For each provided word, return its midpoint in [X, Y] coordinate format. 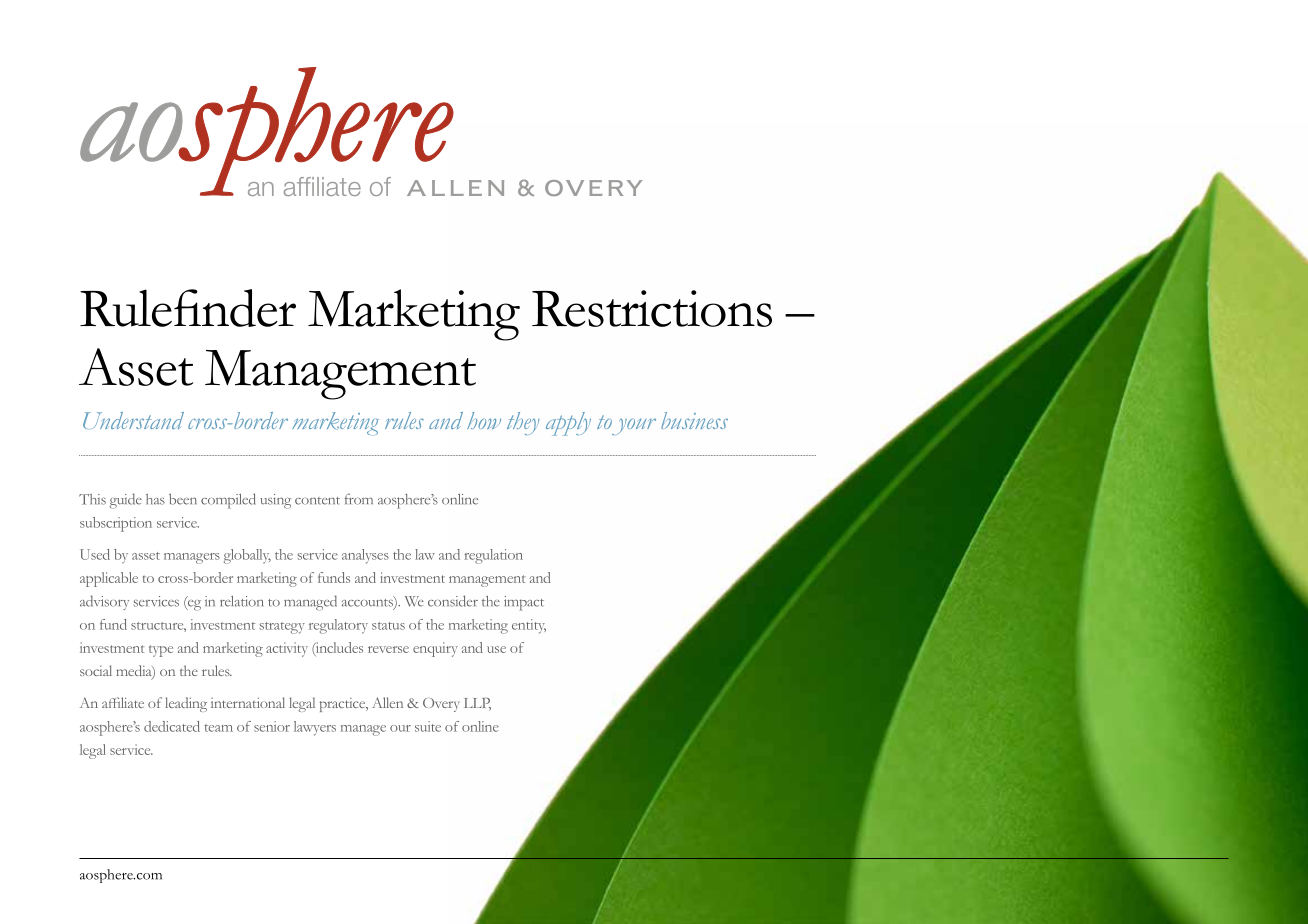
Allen [387, 702]
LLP [477, 704]
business [694, 420]
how [484, 420]
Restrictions [652, 308]
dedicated [172, 726]
